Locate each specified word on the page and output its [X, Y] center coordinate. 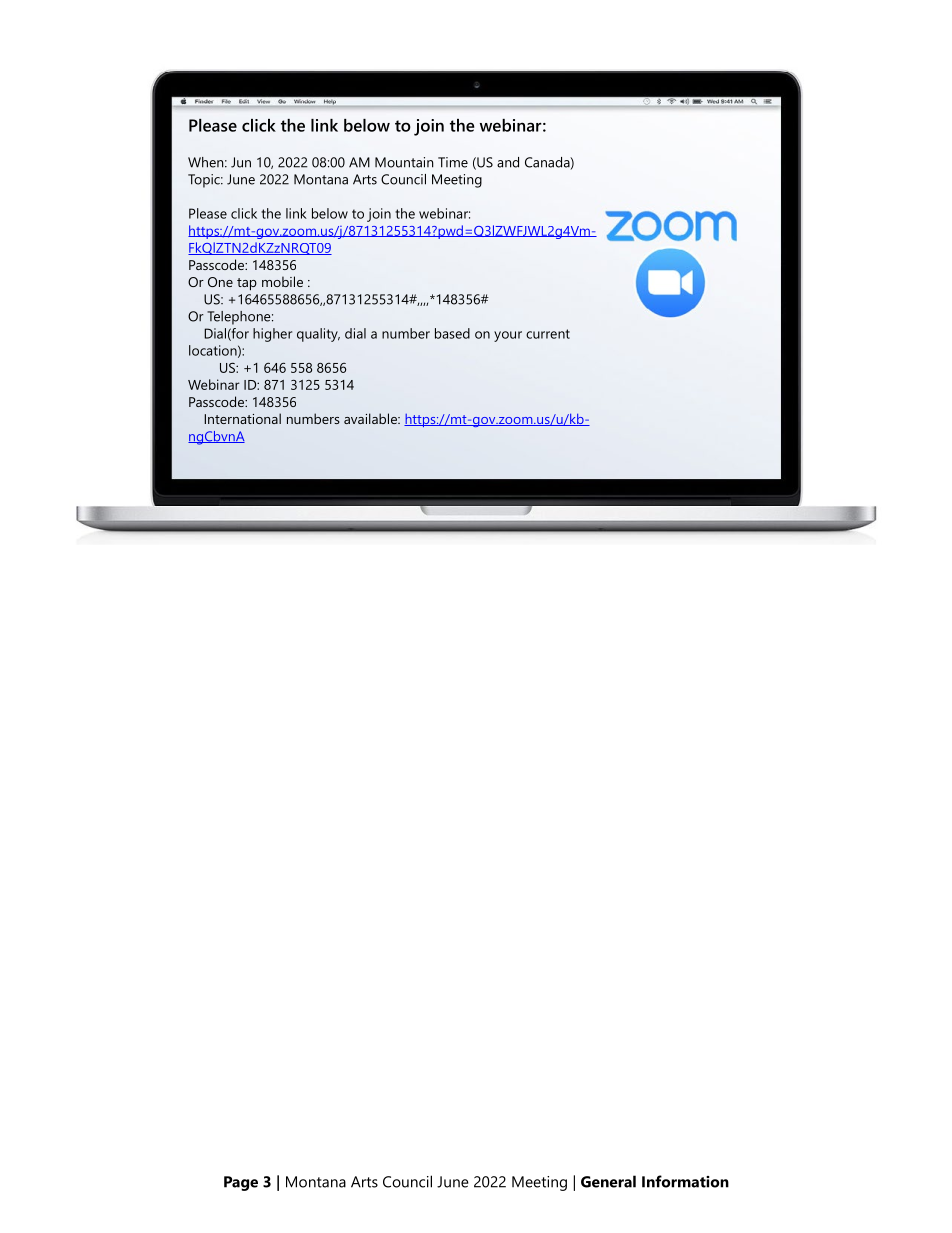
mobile [282, 281]
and [508, 162]
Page [241, 1183]
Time [453, 162]
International [242, 418]
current [548, 334]
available [371, 418]
